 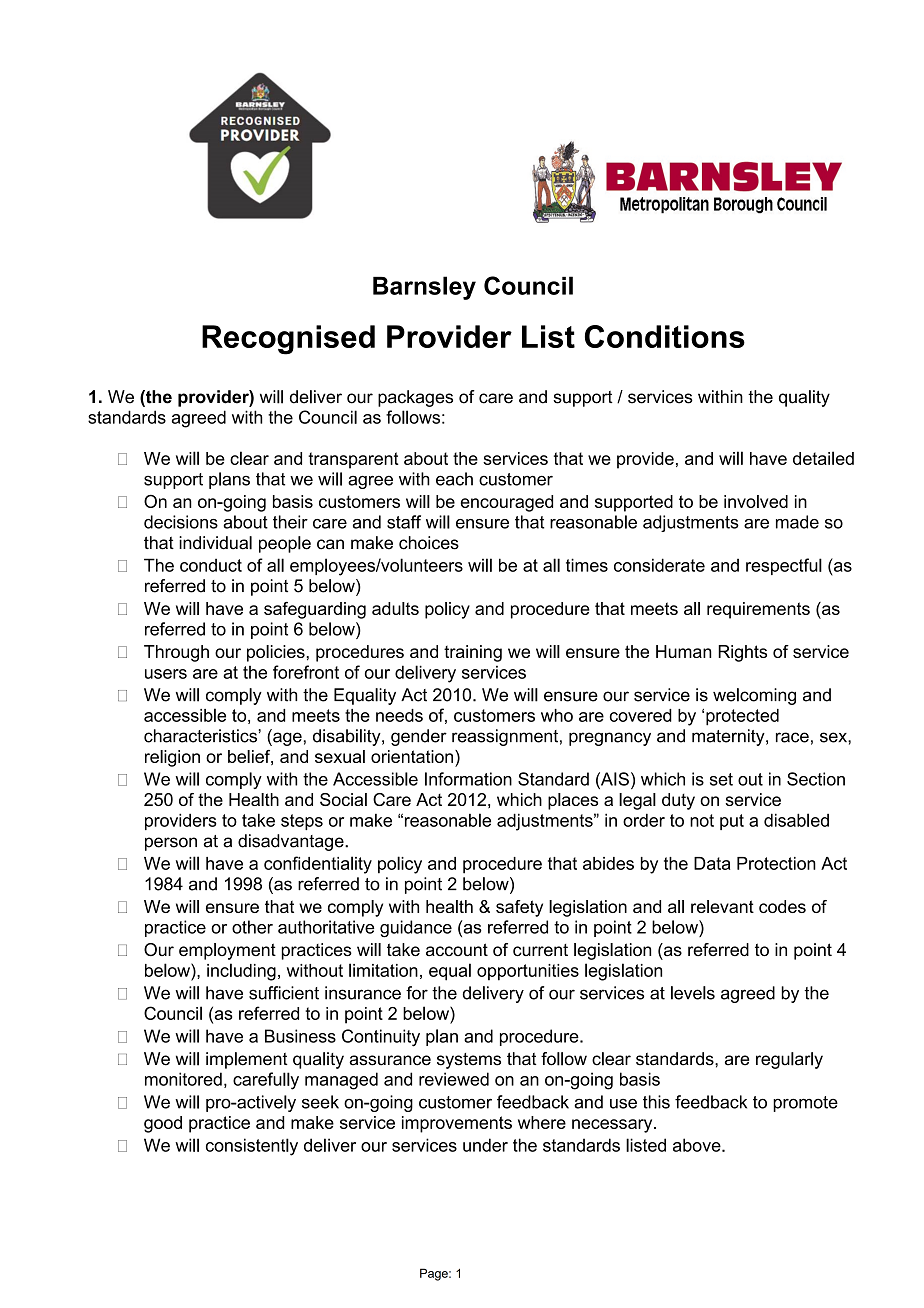 I want to click on improvements, so click(x=457, y=1124).
